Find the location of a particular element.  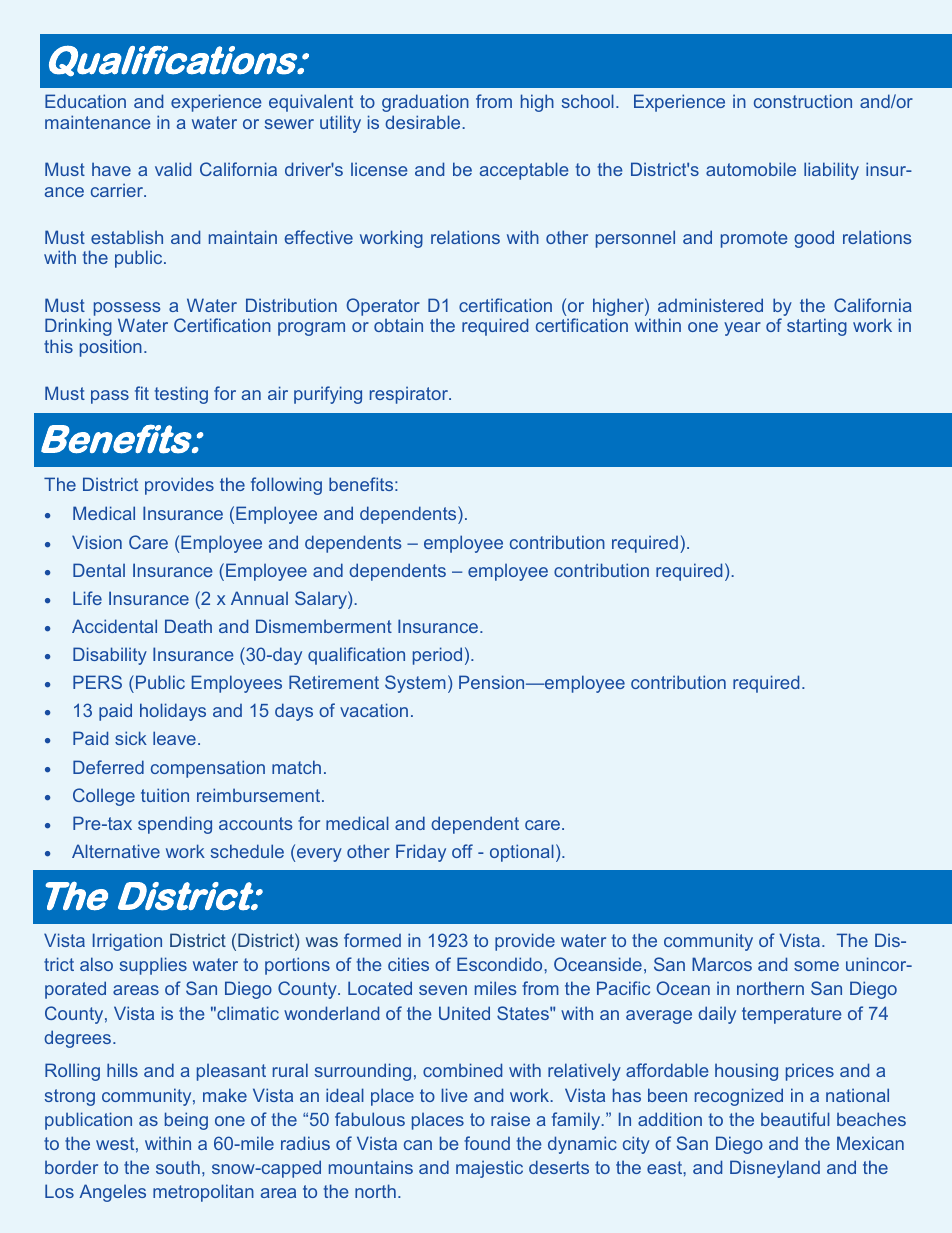

off is located at coordinates (462, 851).
